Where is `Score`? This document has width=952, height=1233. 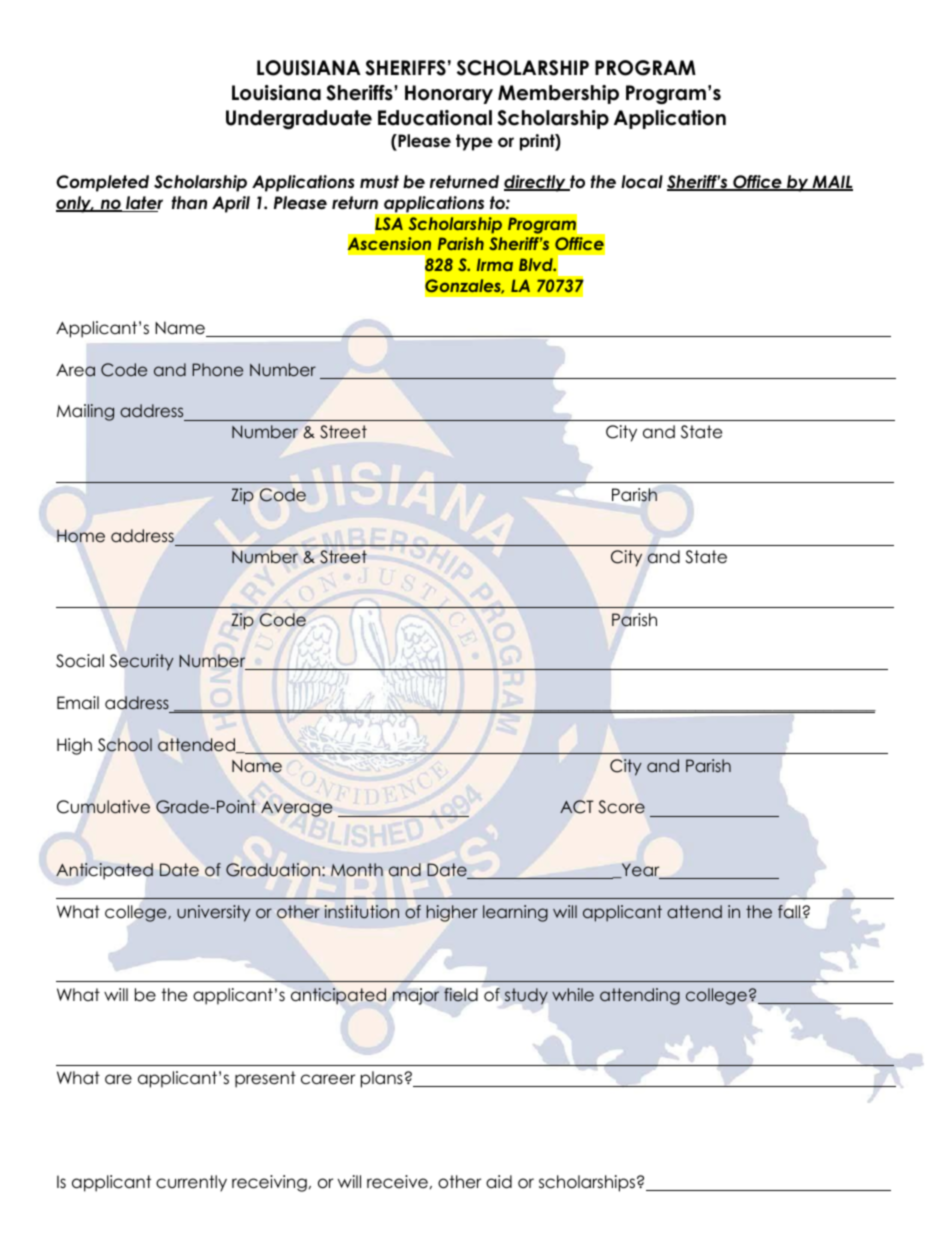 Score is located at coordinates (621, 807).
